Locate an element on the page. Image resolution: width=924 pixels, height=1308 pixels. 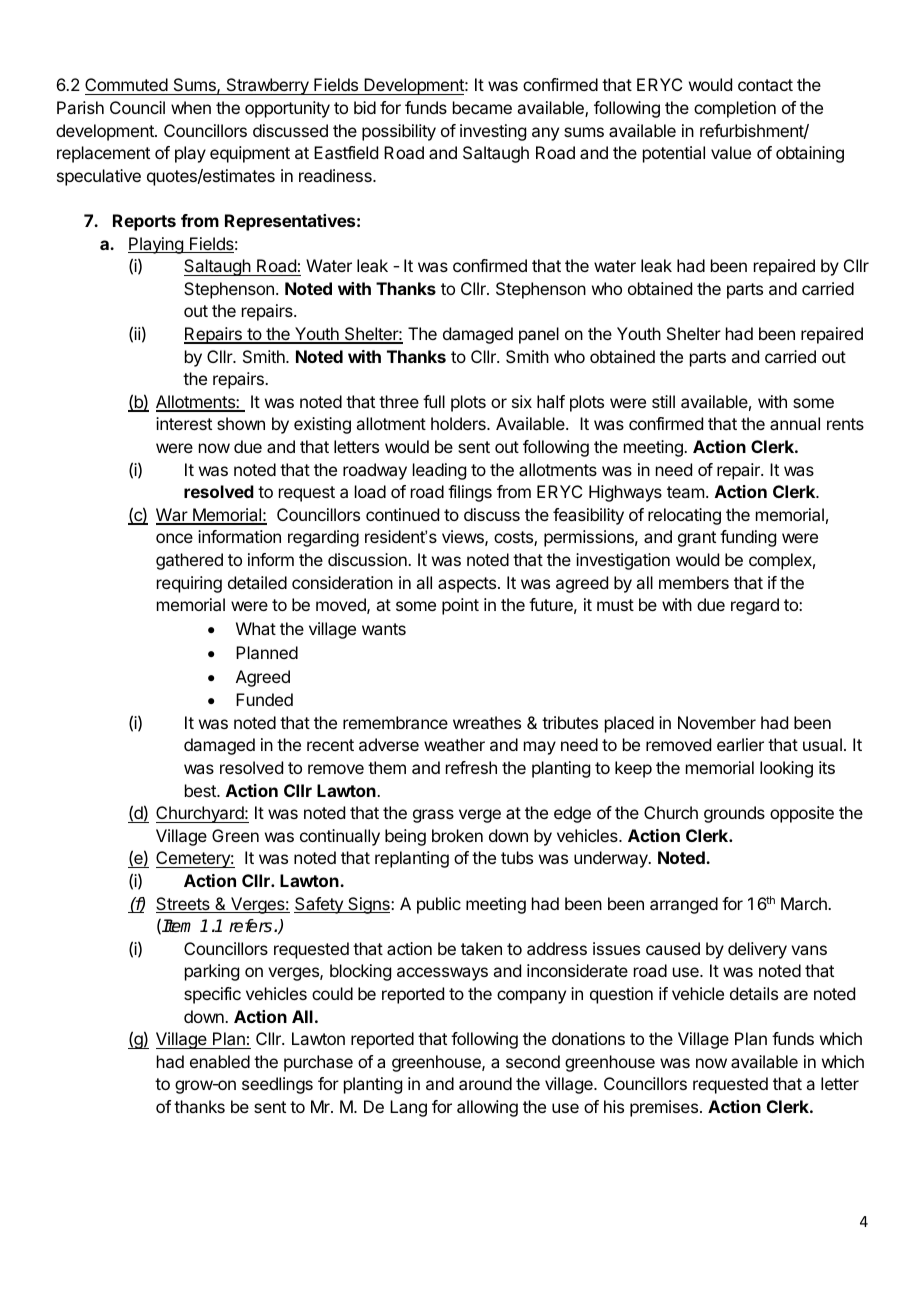
became is located at coordinates (482, 107).
